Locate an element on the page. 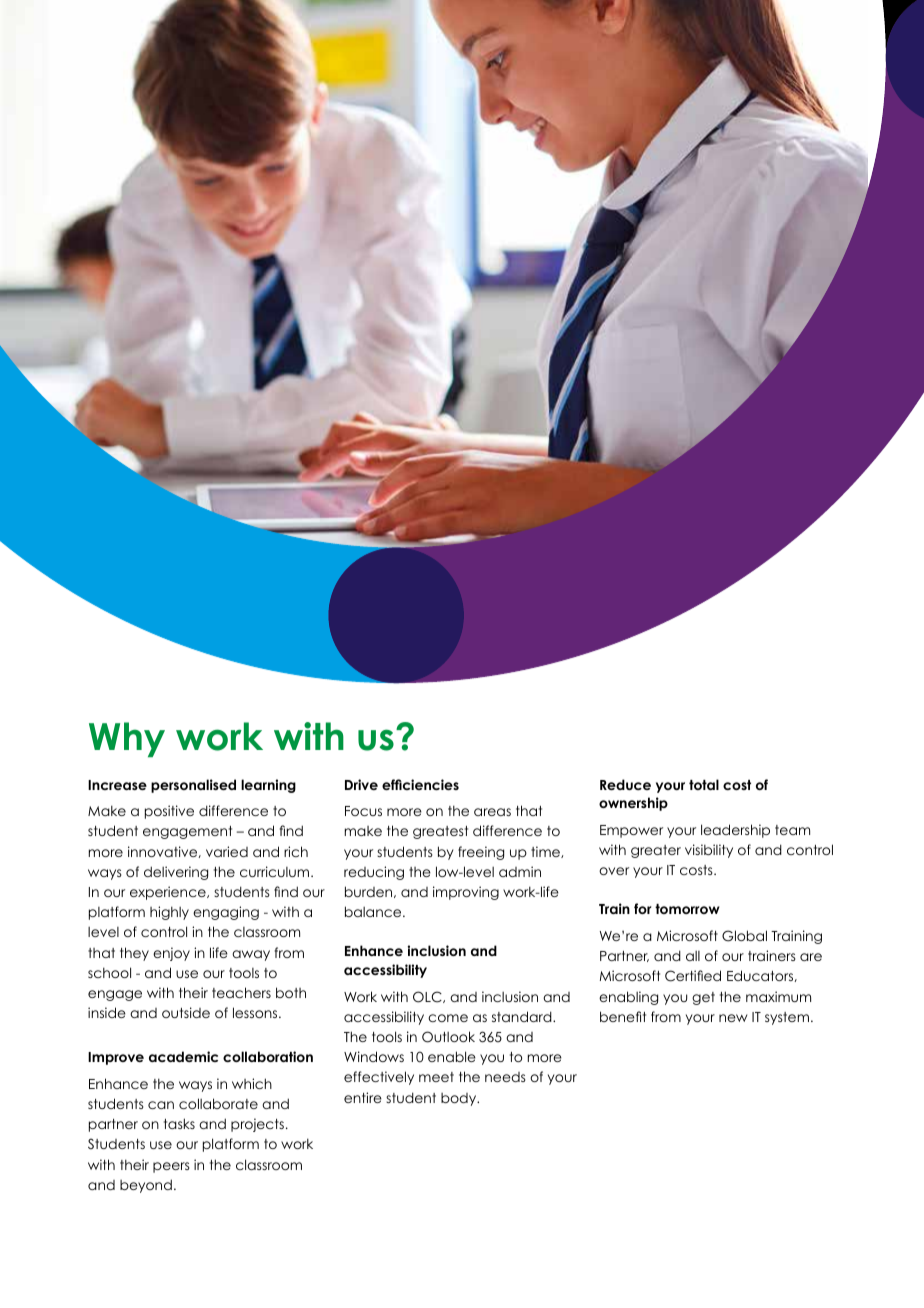 This image has width=924, height=1308. efficiencies is located at coordinates (420, 784).
